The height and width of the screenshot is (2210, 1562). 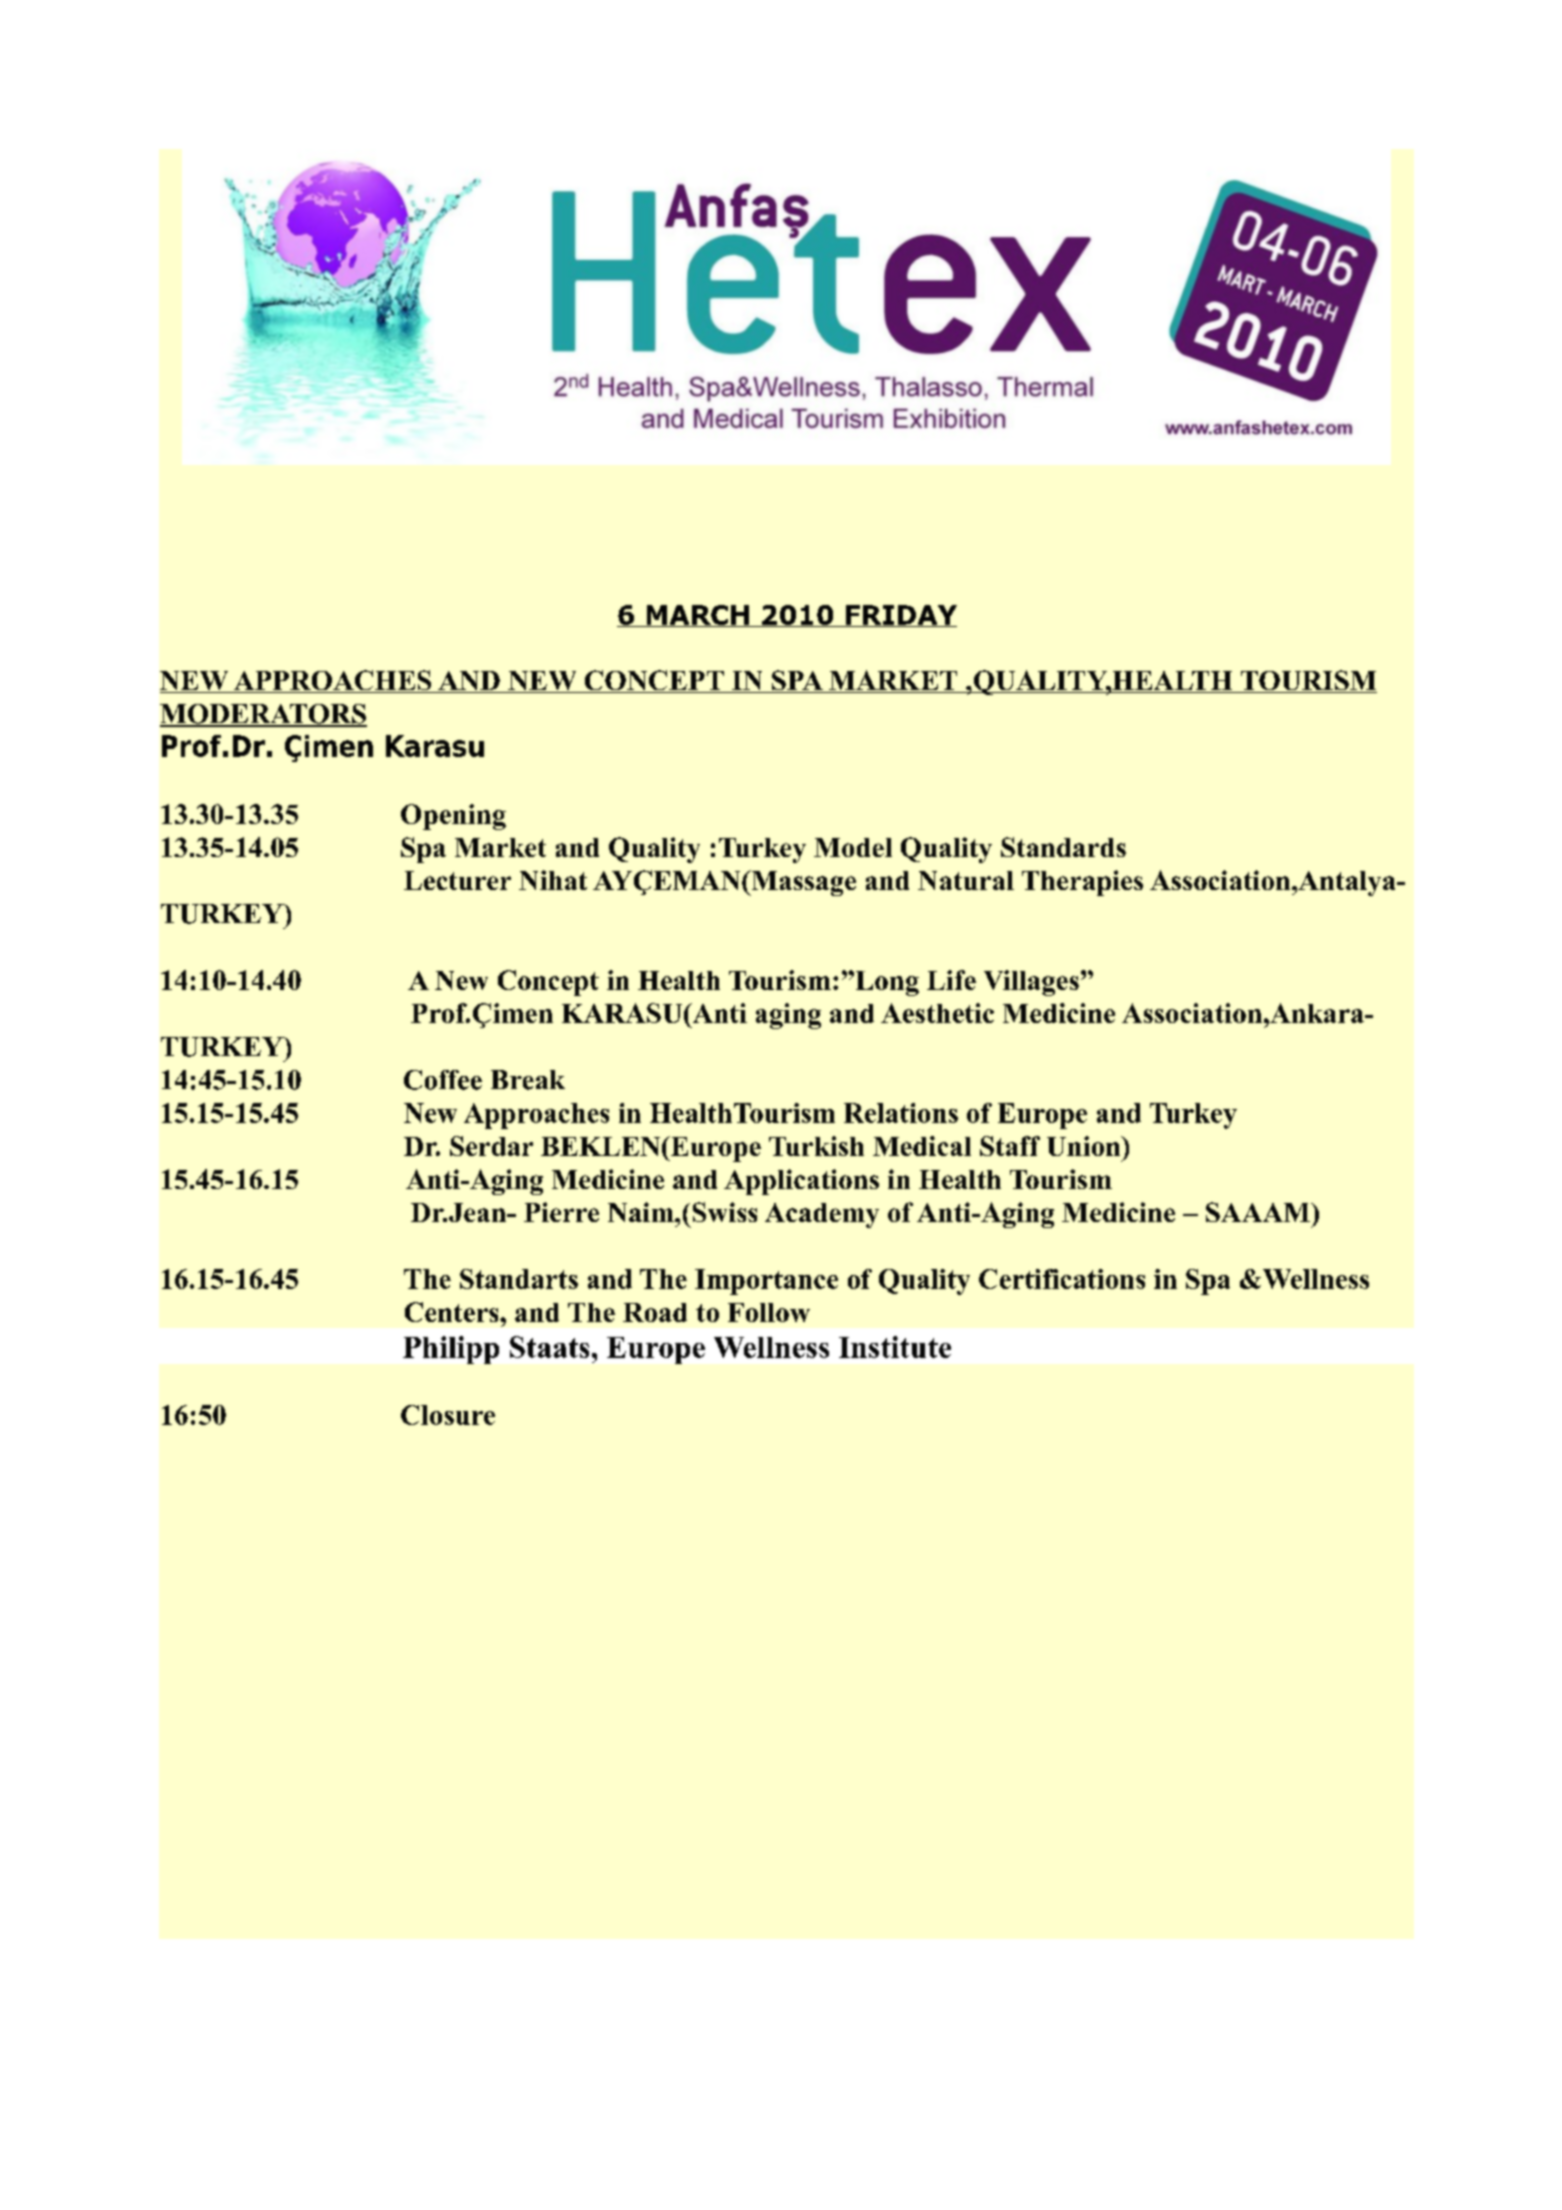 I want to click on Standards, so click(x=1063, y=847).
